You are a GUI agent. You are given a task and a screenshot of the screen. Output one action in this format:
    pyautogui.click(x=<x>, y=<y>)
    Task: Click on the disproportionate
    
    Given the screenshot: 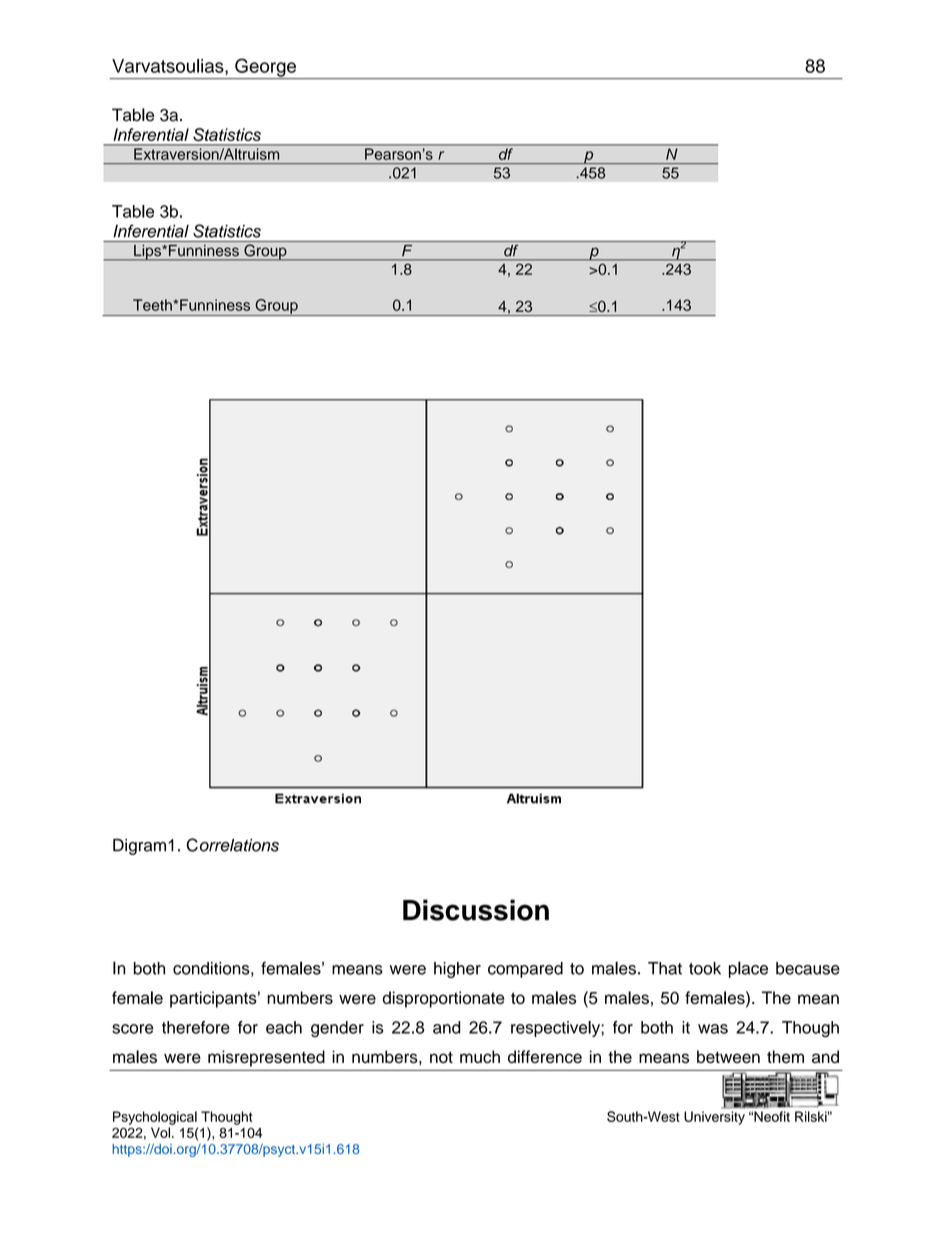 What is the action you would take?
    pyautogui.click(x=444, y=999)
